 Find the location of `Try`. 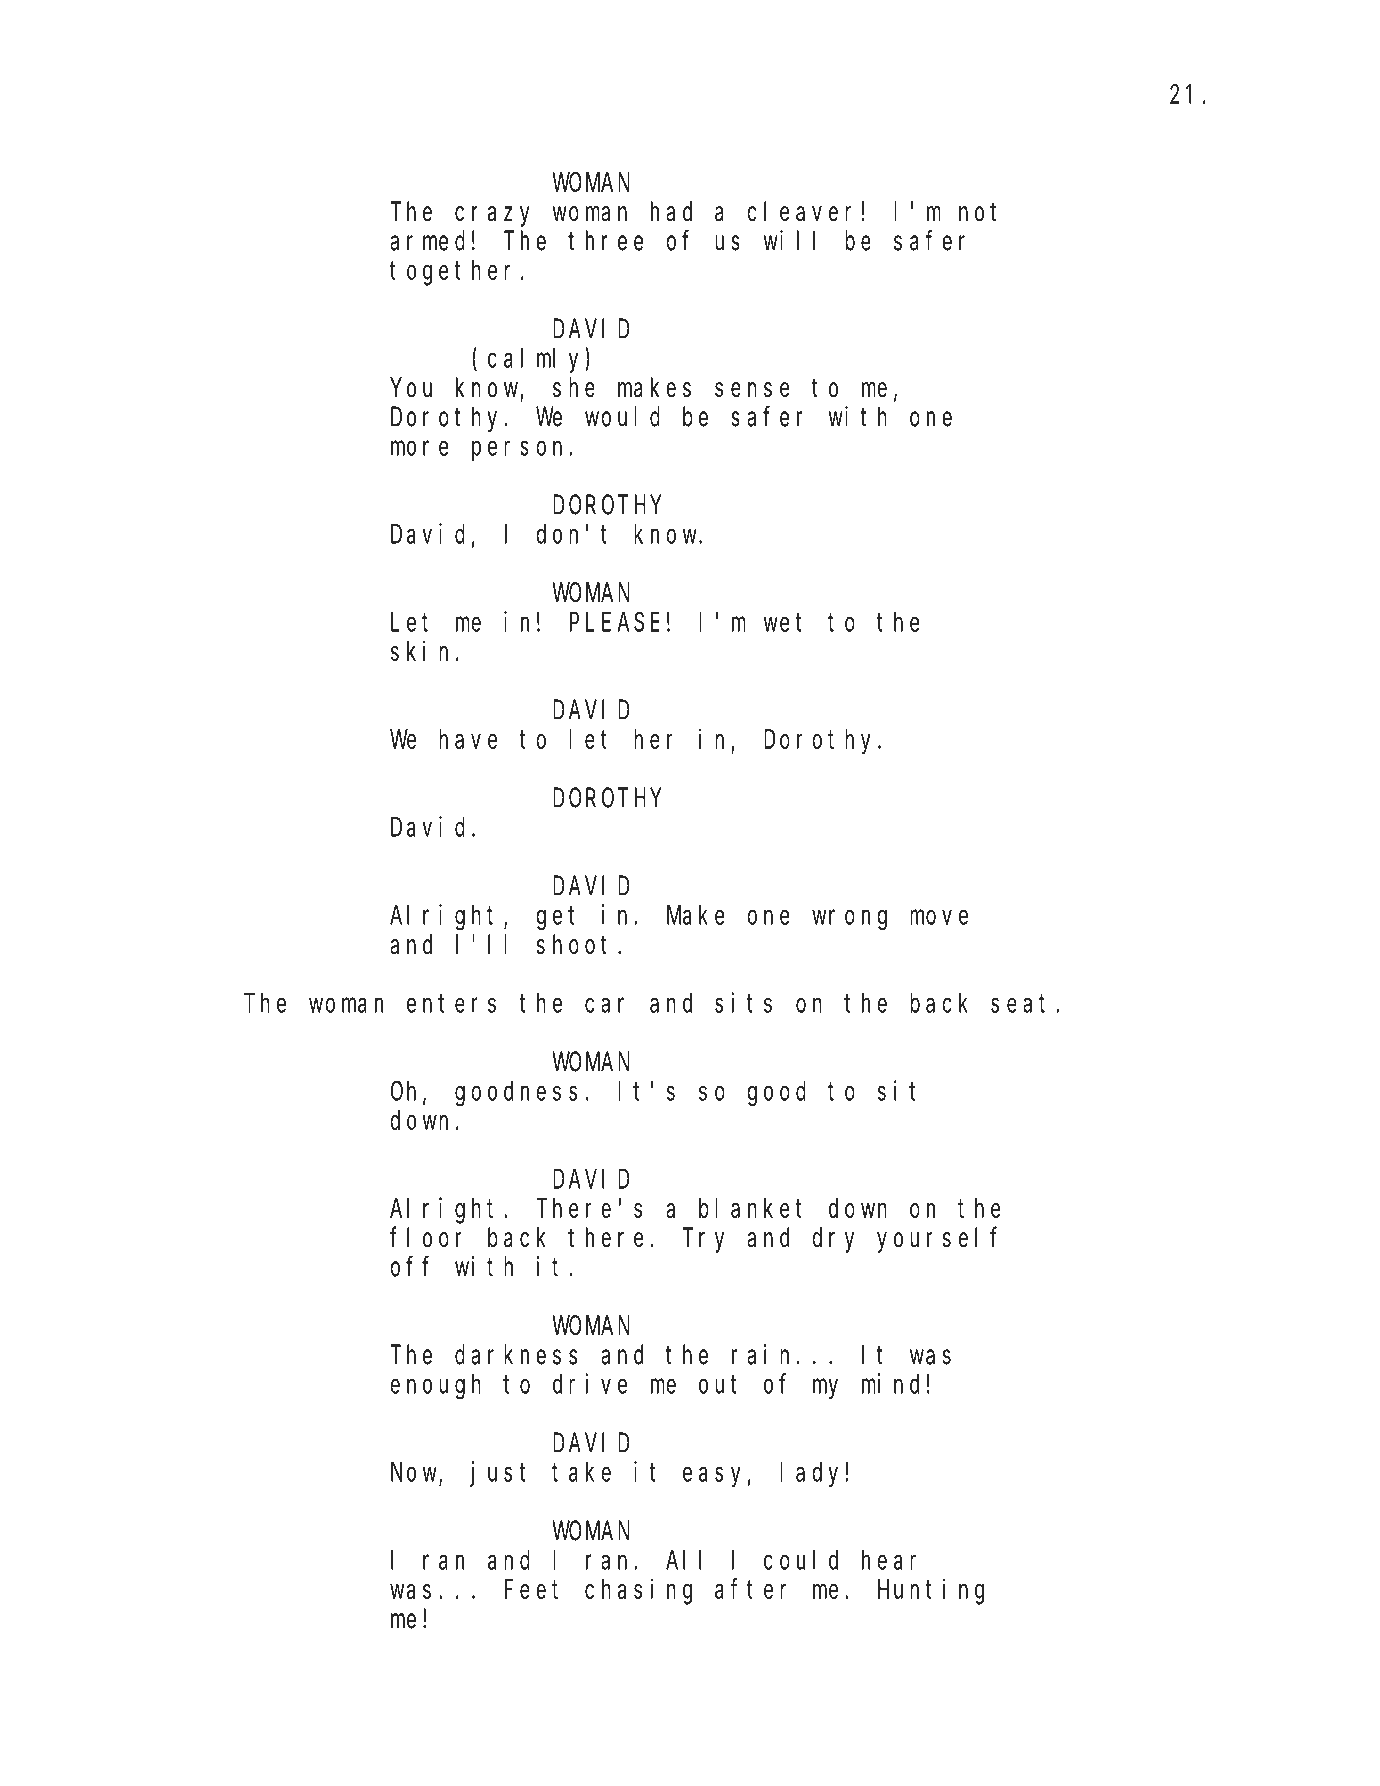

Try is located at coordinates (703, 1241).
